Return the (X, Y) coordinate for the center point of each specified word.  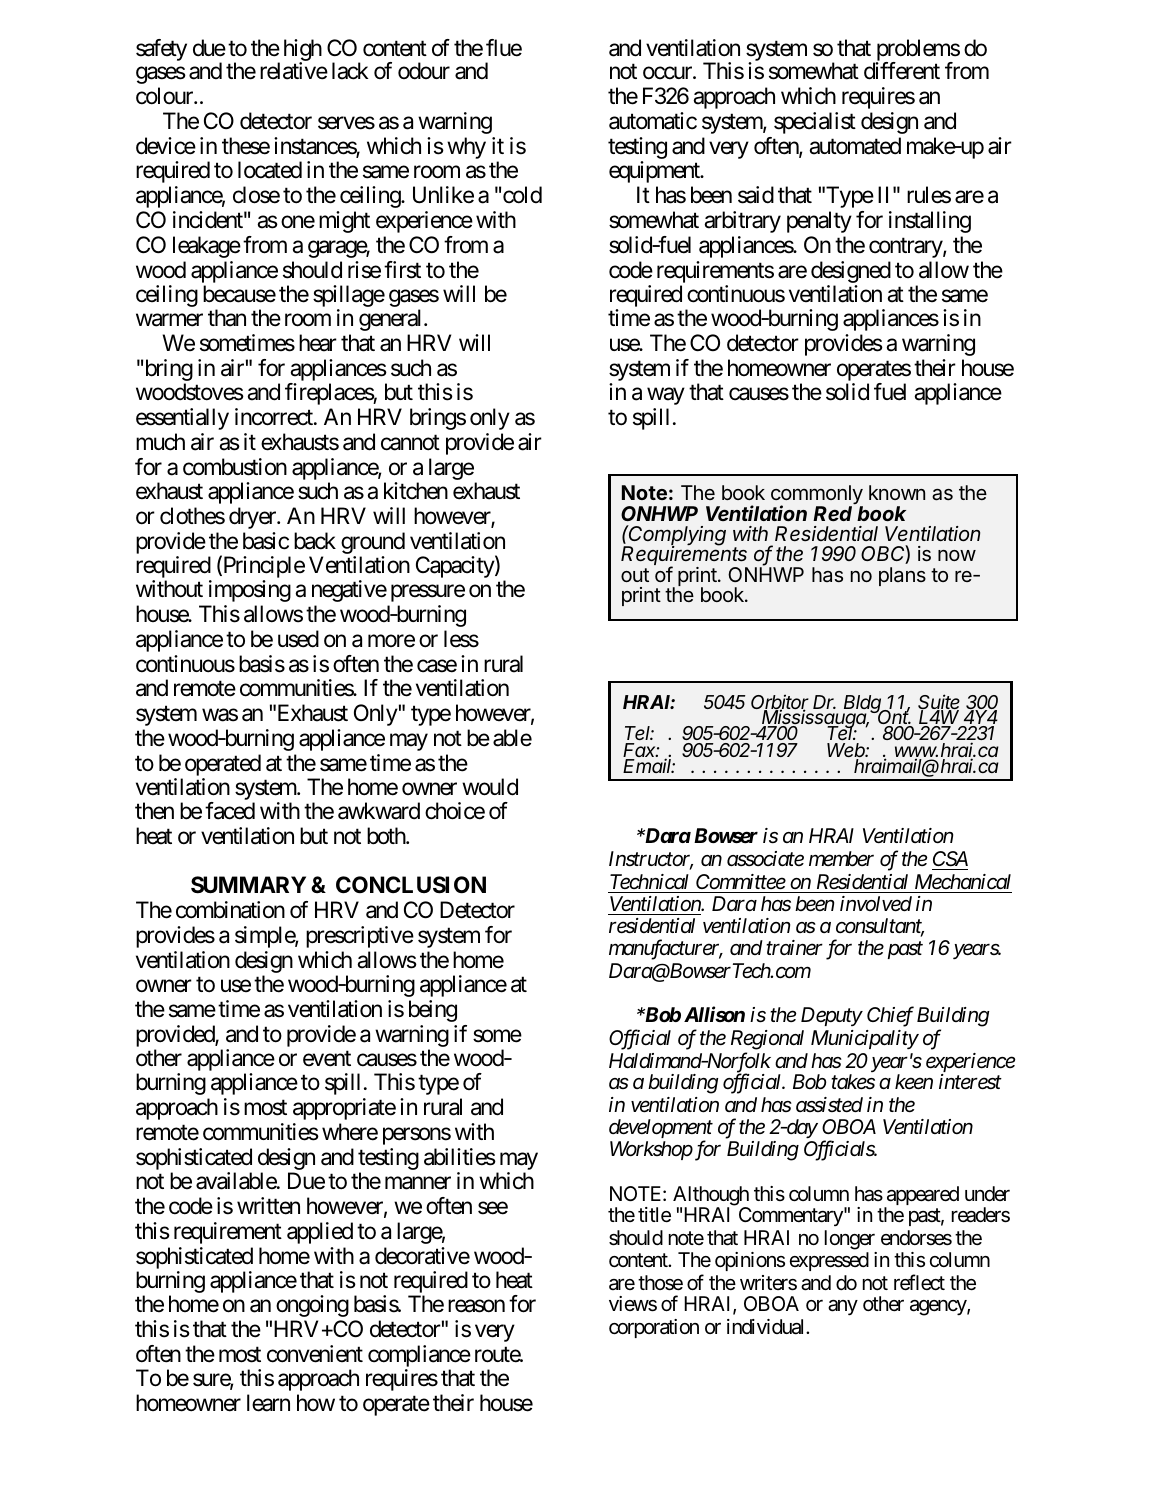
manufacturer (665, 950)
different (902, 71)
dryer (253, 518)
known (897, 492)
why (466, 148)
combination (230, 910)
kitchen (416, 491)
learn (268, 1403)
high (303, 51)
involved (876, 904)
